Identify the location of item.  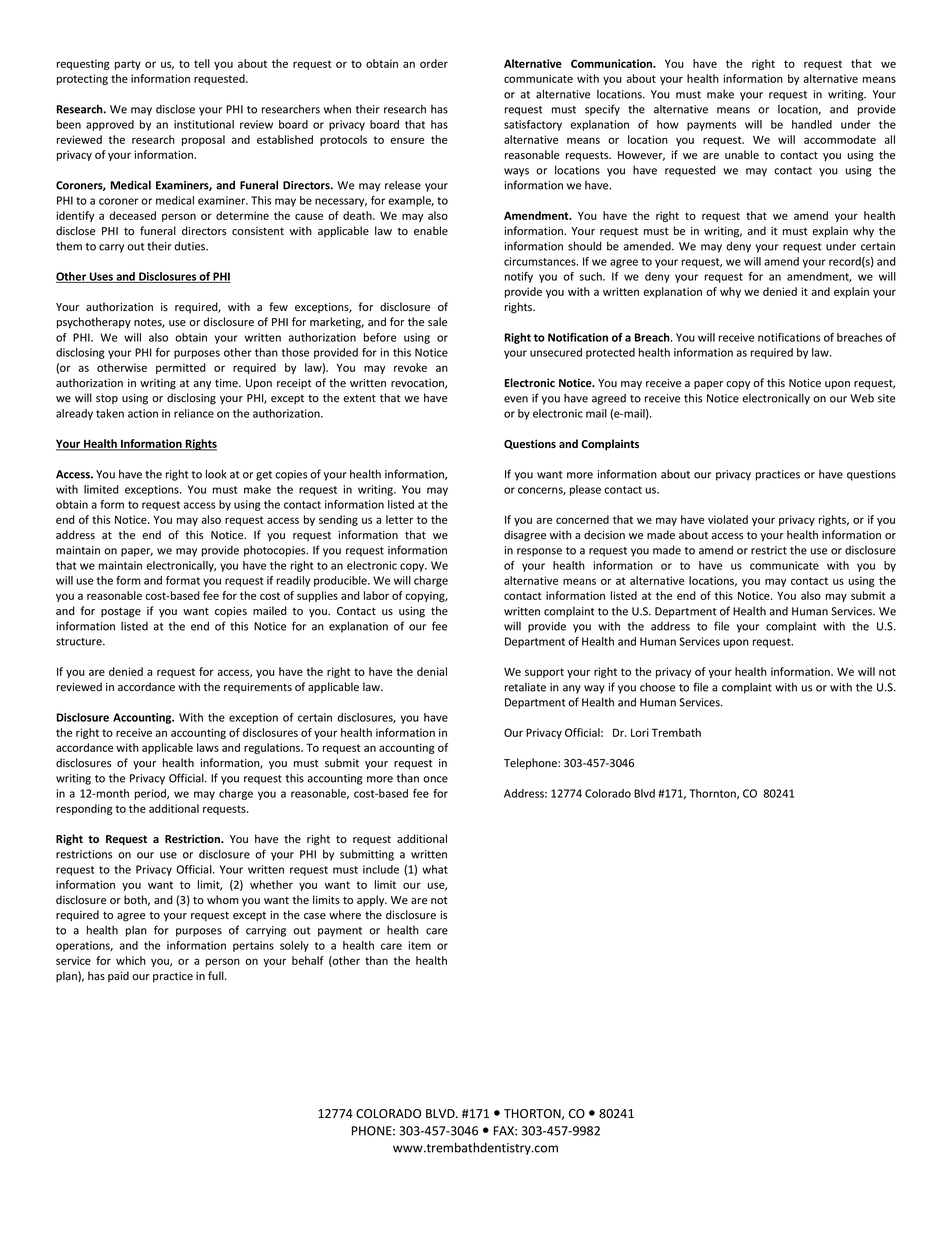
(420, 945).
